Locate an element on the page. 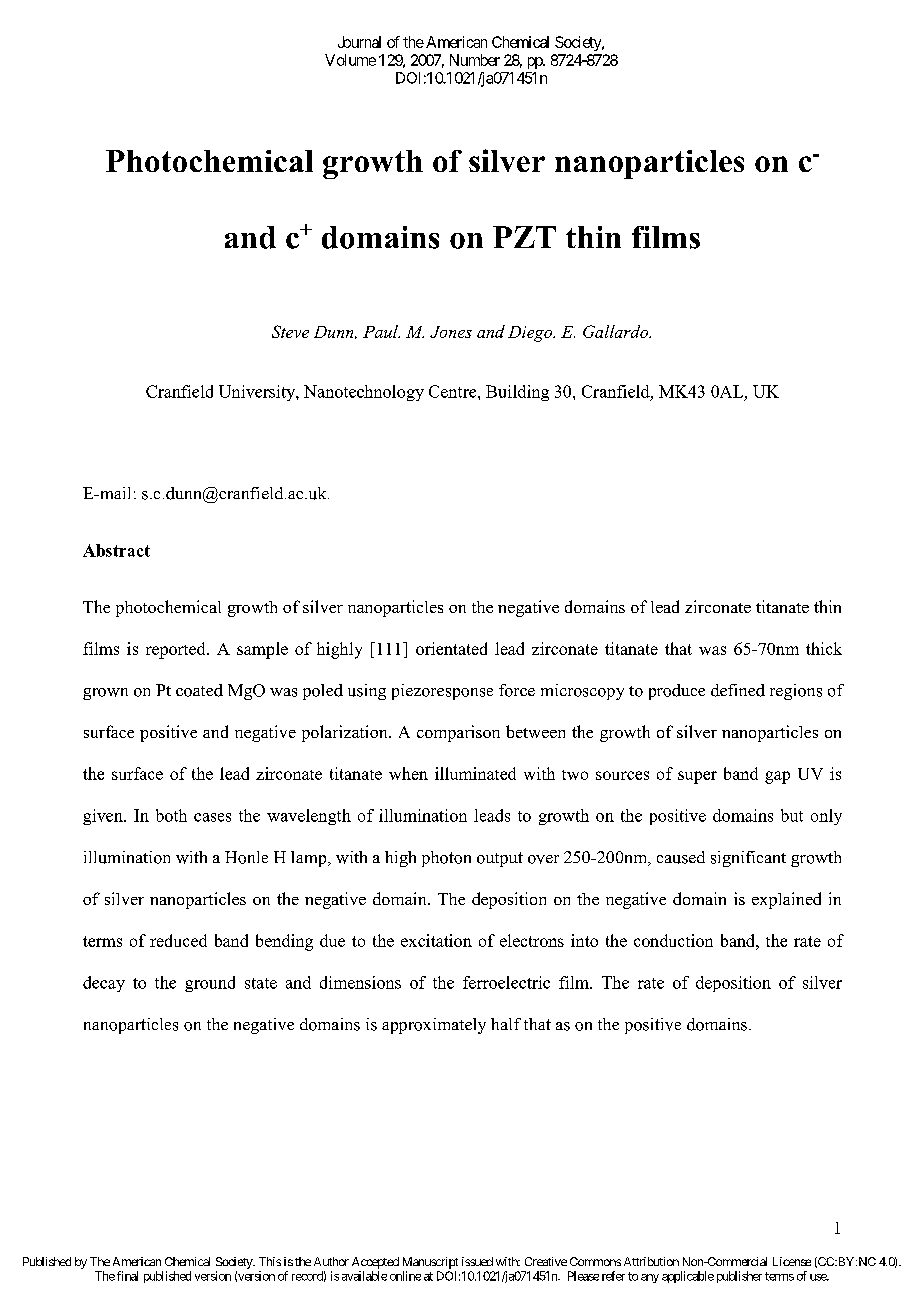 This image has height=1308, width=924. ground is located at coordinates (210, 984).
